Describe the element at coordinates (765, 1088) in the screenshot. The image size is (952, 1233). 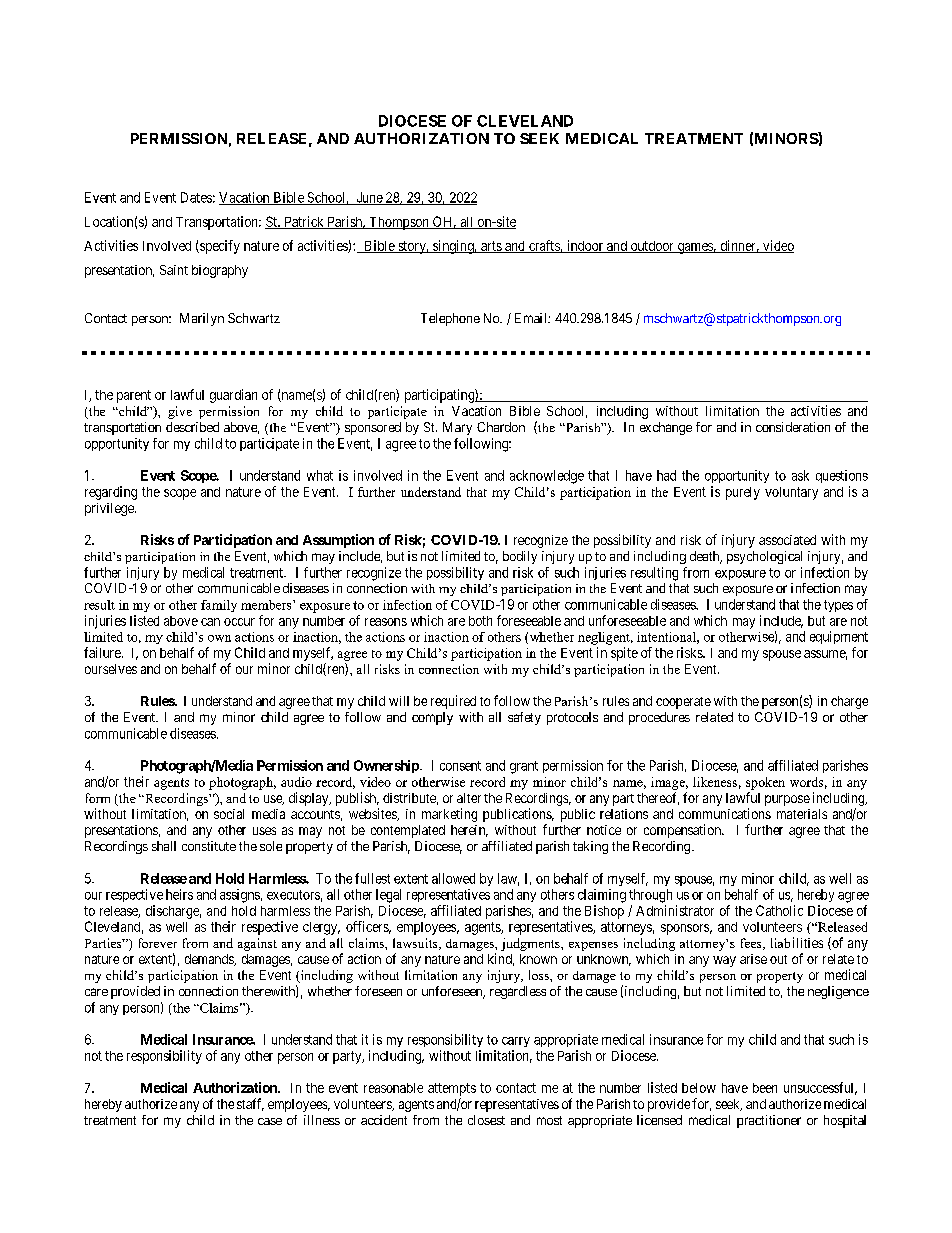
I see `been` at that location.
